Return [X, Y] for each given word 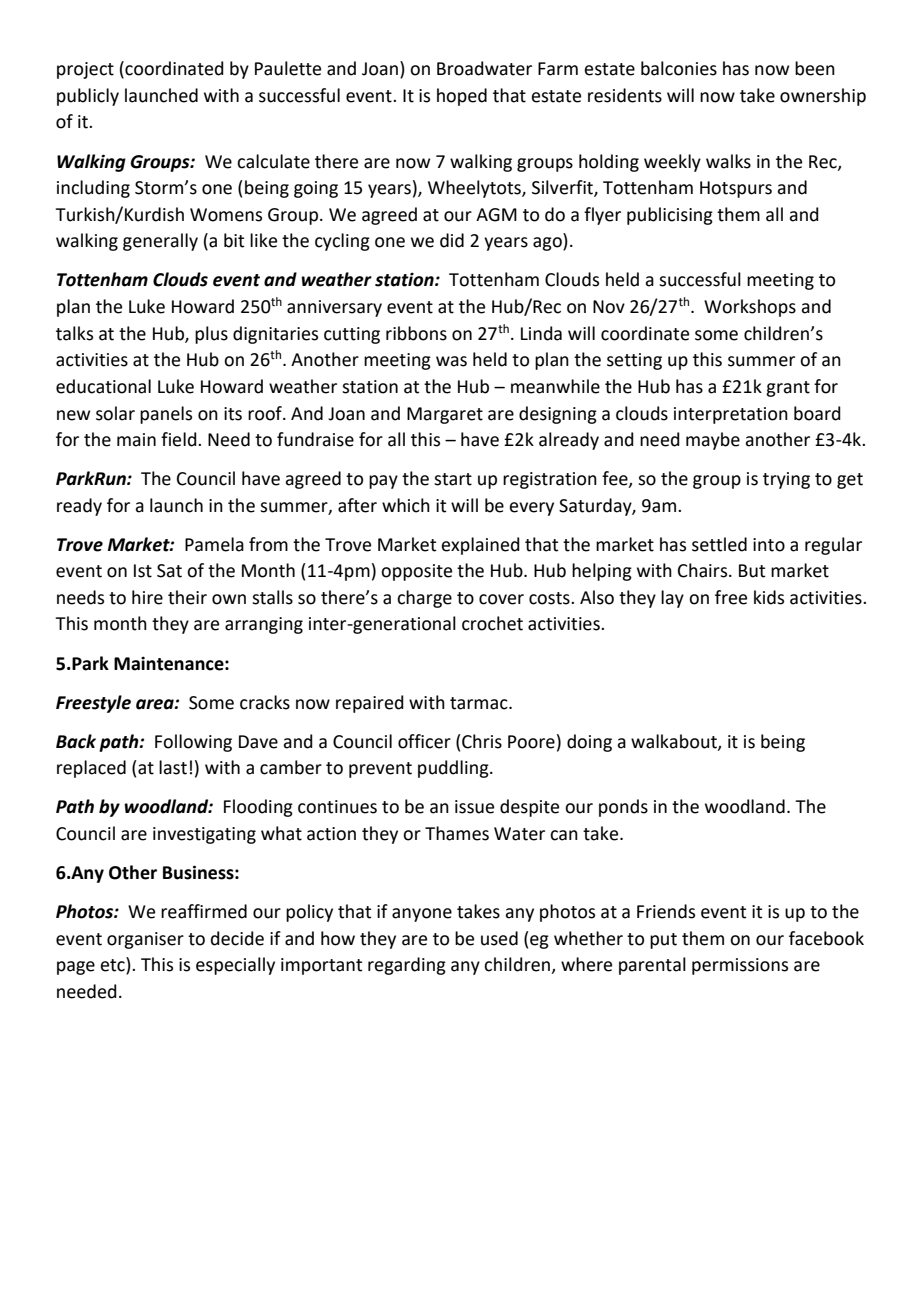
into [769, 545]
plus [211, 335]
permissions [740, 966]
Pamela [214, 544]
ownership [823, 97]
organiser [145, 940]
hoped [462, 97]
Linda [541, 333]
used [499, 938]
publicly [88, 97]
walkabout [675, 742]
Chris [481, 741]
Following [193, 743]
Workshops [750, 308]
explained [480, 546]
